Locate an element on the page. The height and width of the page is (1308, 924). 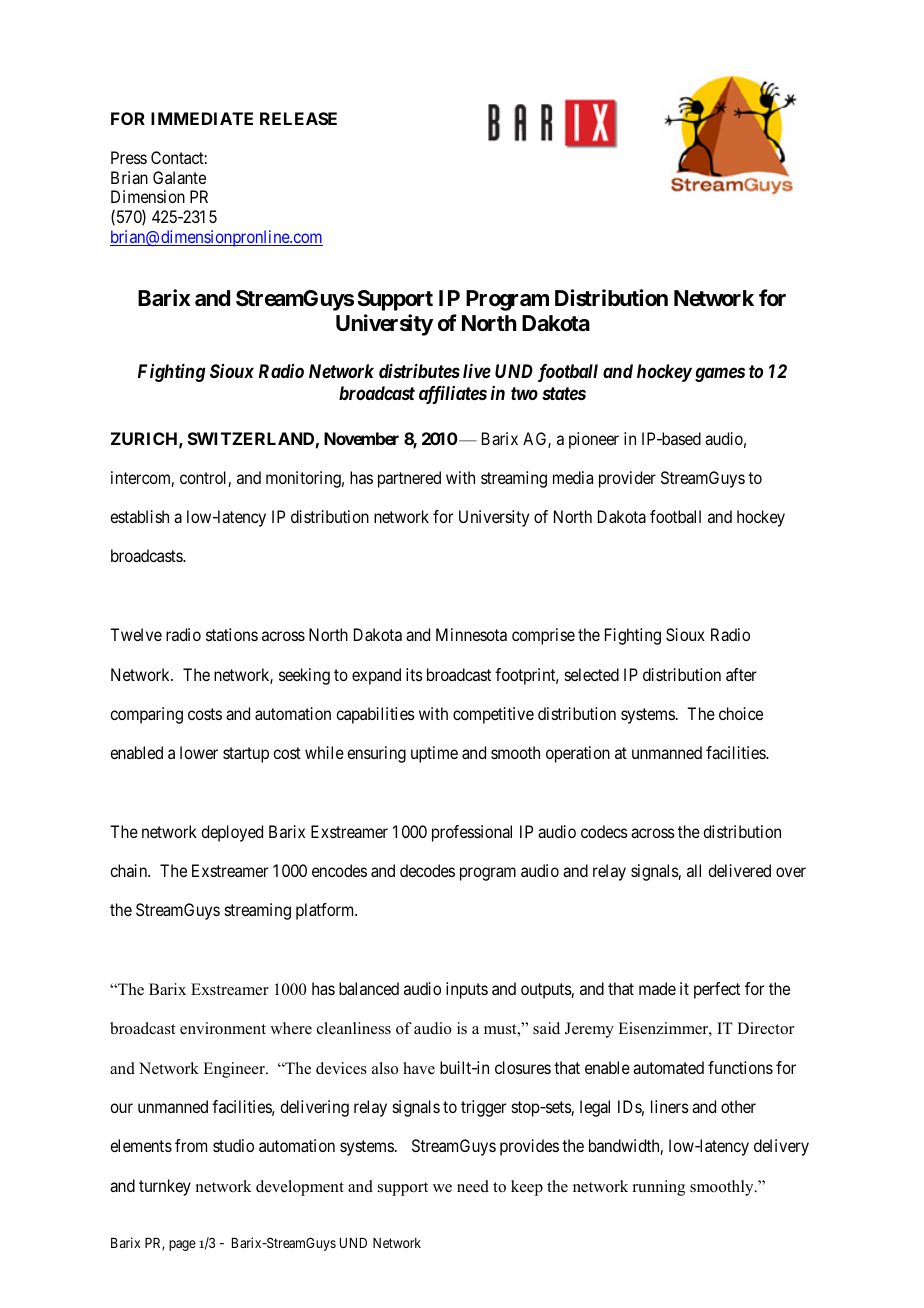
games is located at coordinates (720, 375).
